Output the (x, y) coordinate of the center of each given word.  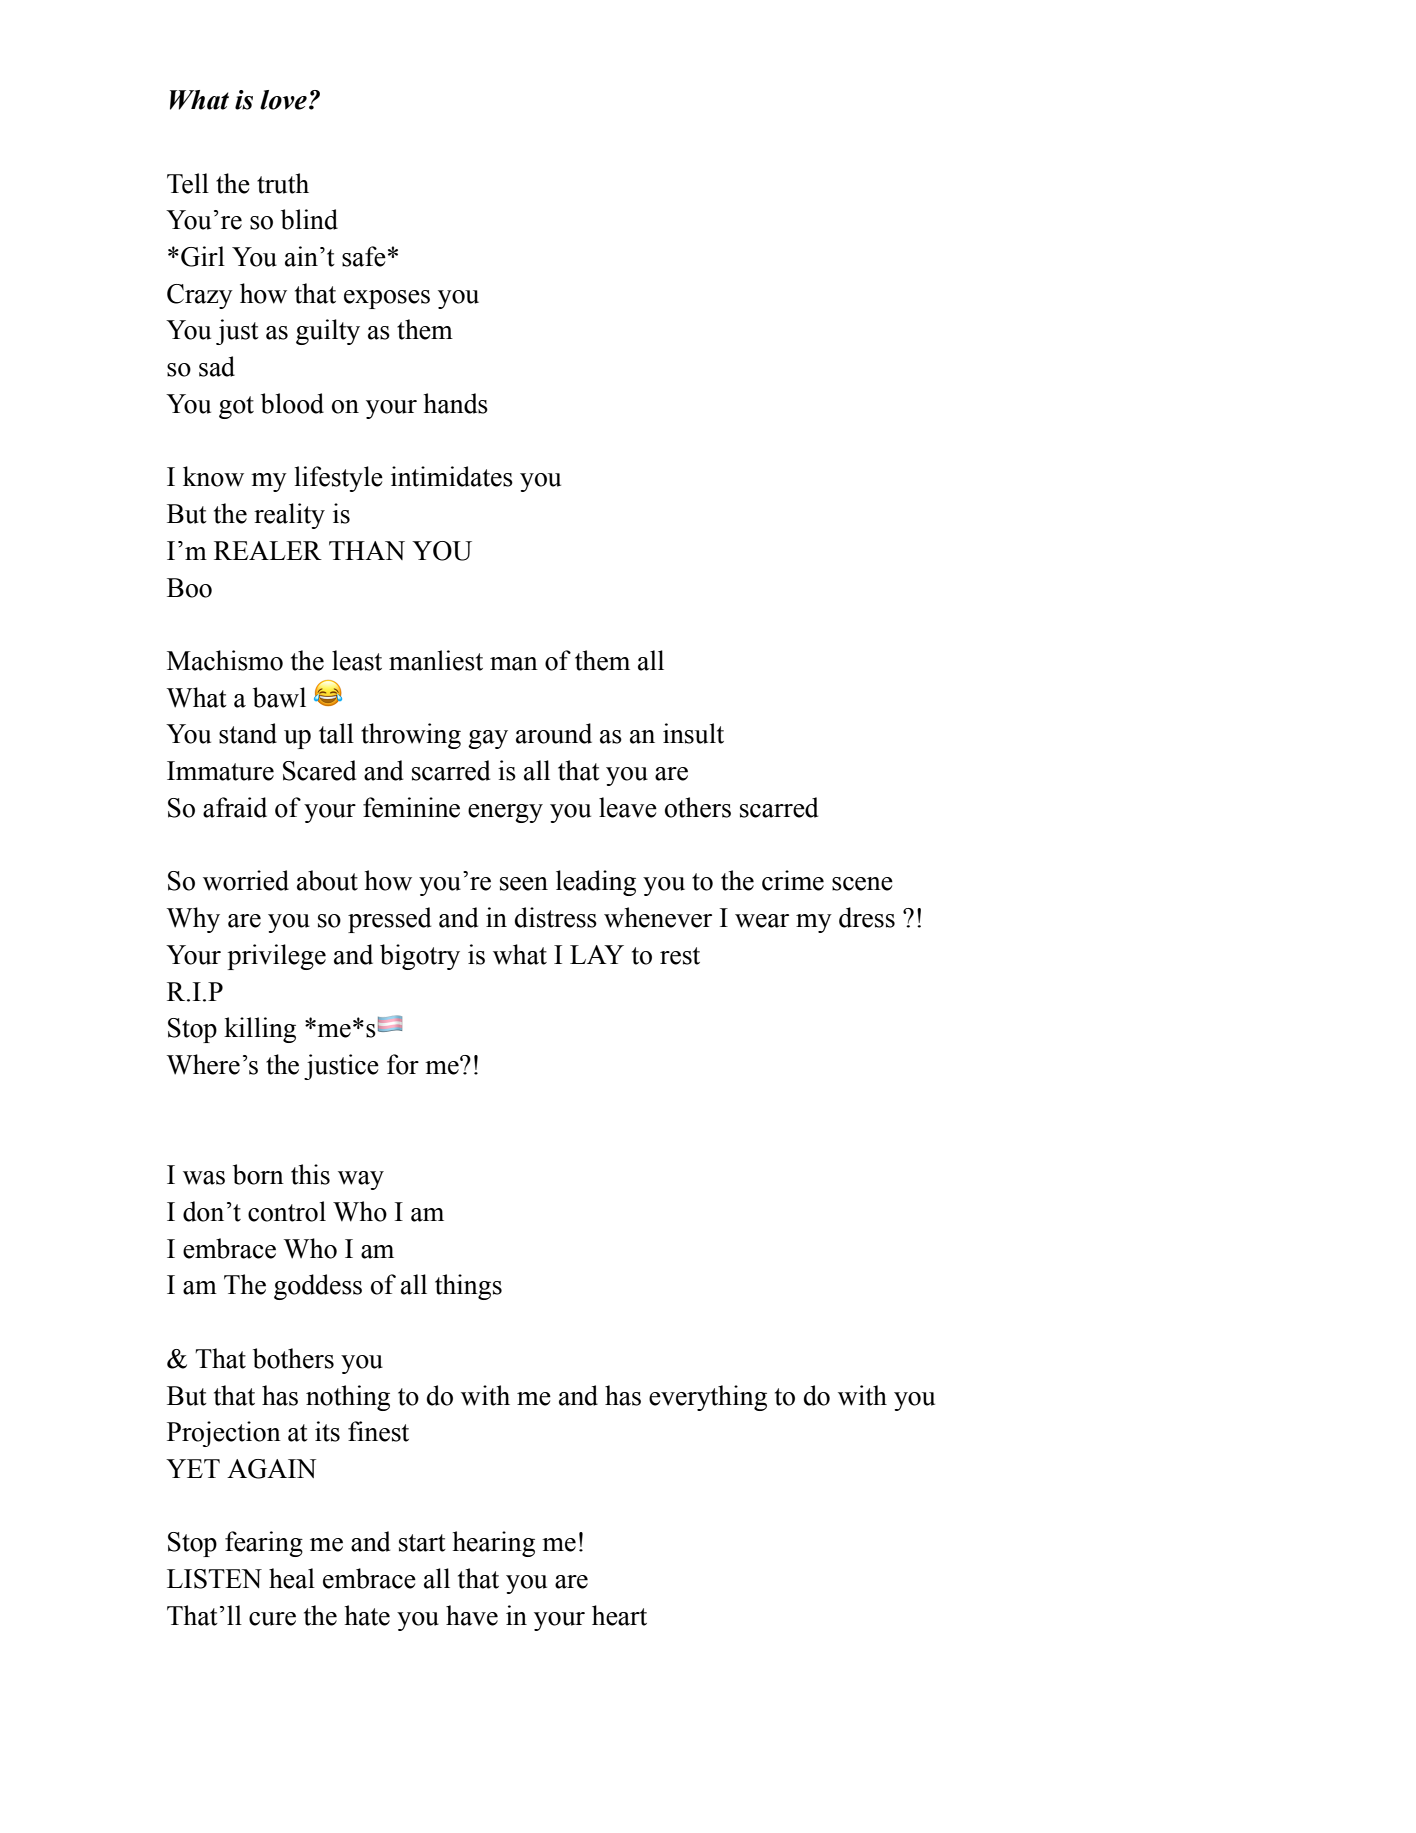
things (468, 1287)
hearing (494, 1544)
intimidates (452, 476)
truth (283, 183)
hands (456, 403)
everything (708, 1398)
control (287, 1211)
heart (619, 1615)
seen (524, 884)
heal (292, 1578)
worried (246, 880)
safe (364, 256)
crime (793, 880)
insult (693, 733)
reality (289, 516)
